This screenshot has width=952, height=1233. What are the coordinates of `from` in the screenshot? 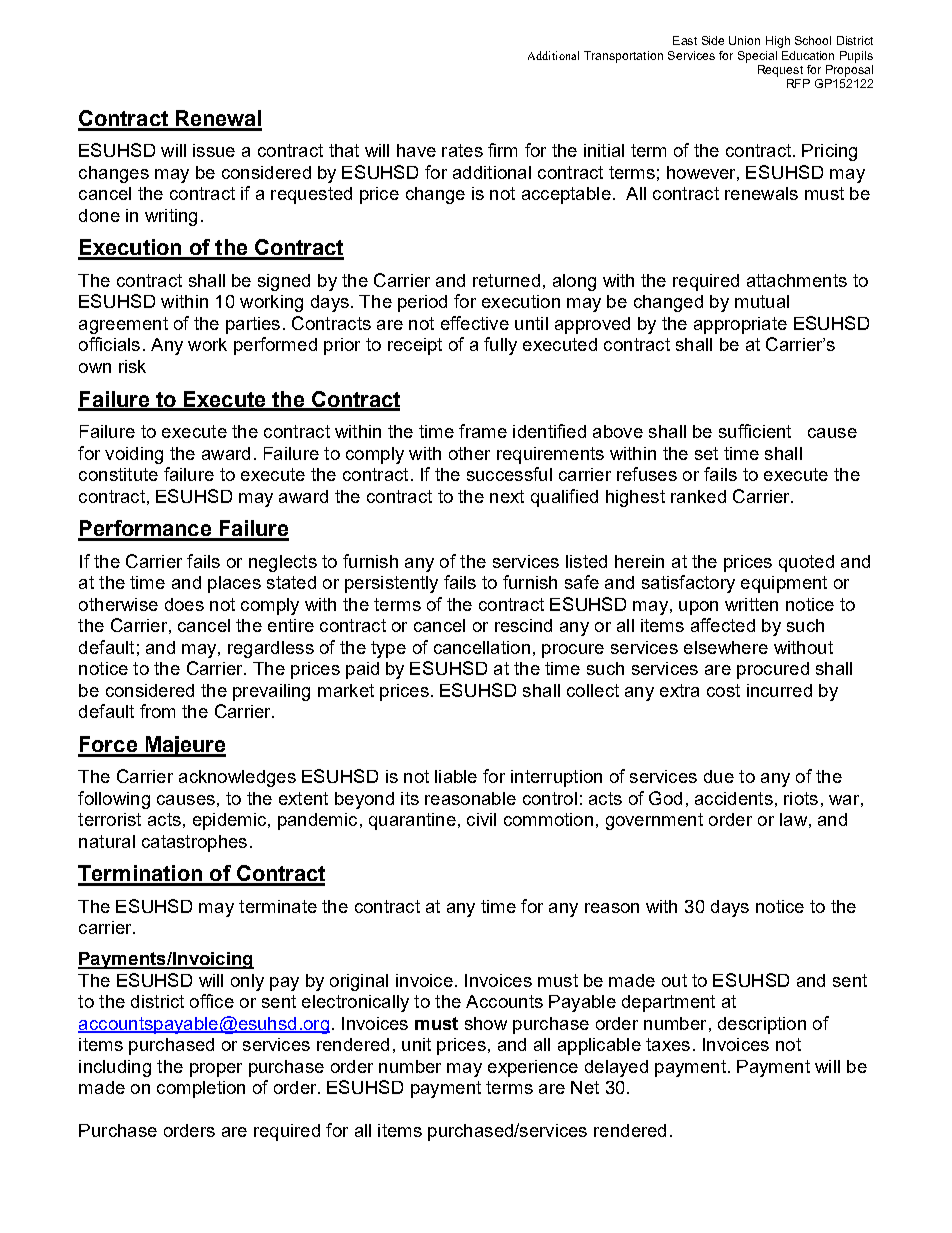 It's located at (157, 711).
